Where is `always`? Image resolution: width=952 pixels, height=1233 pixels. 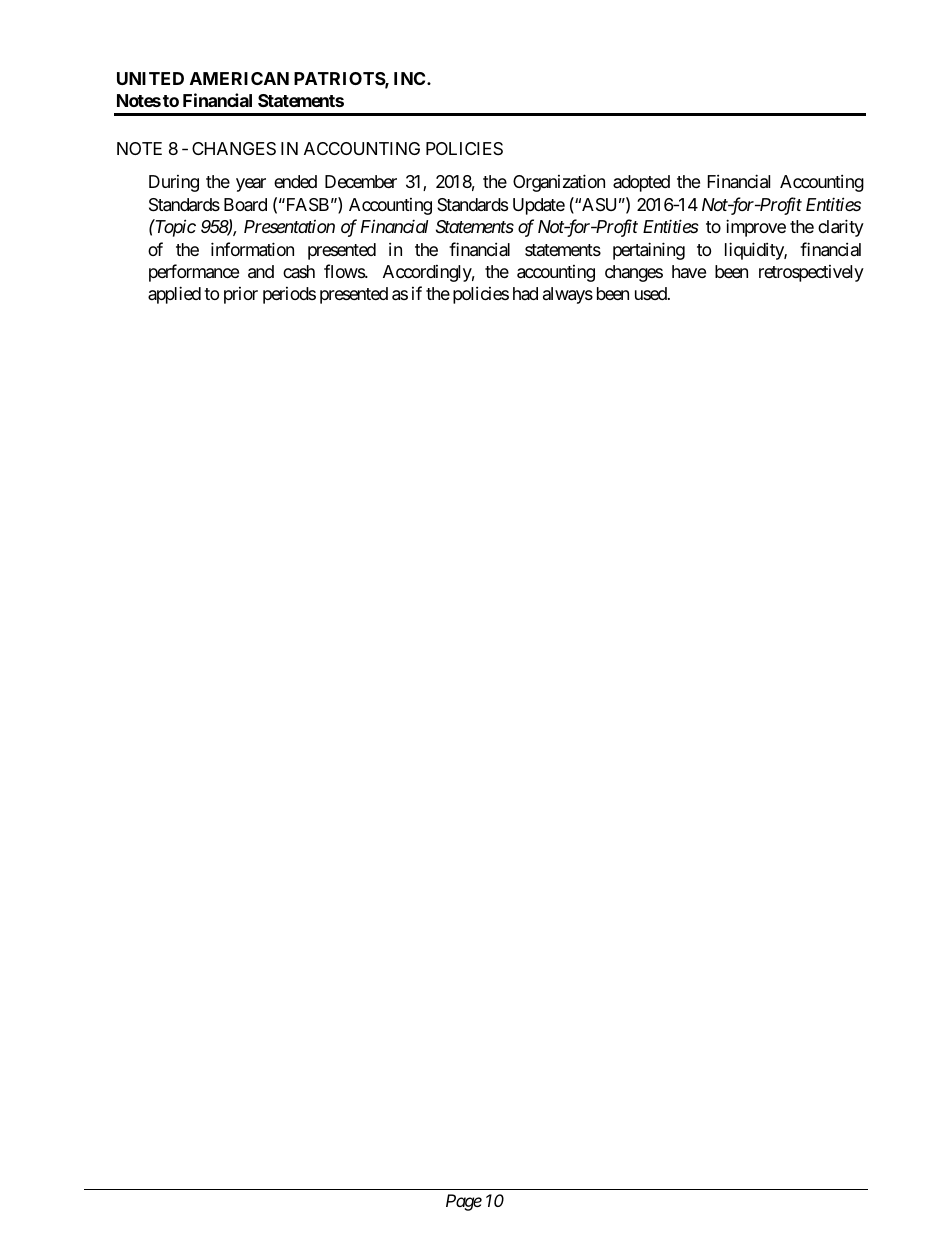 always is located at coordinates (568, 295).
